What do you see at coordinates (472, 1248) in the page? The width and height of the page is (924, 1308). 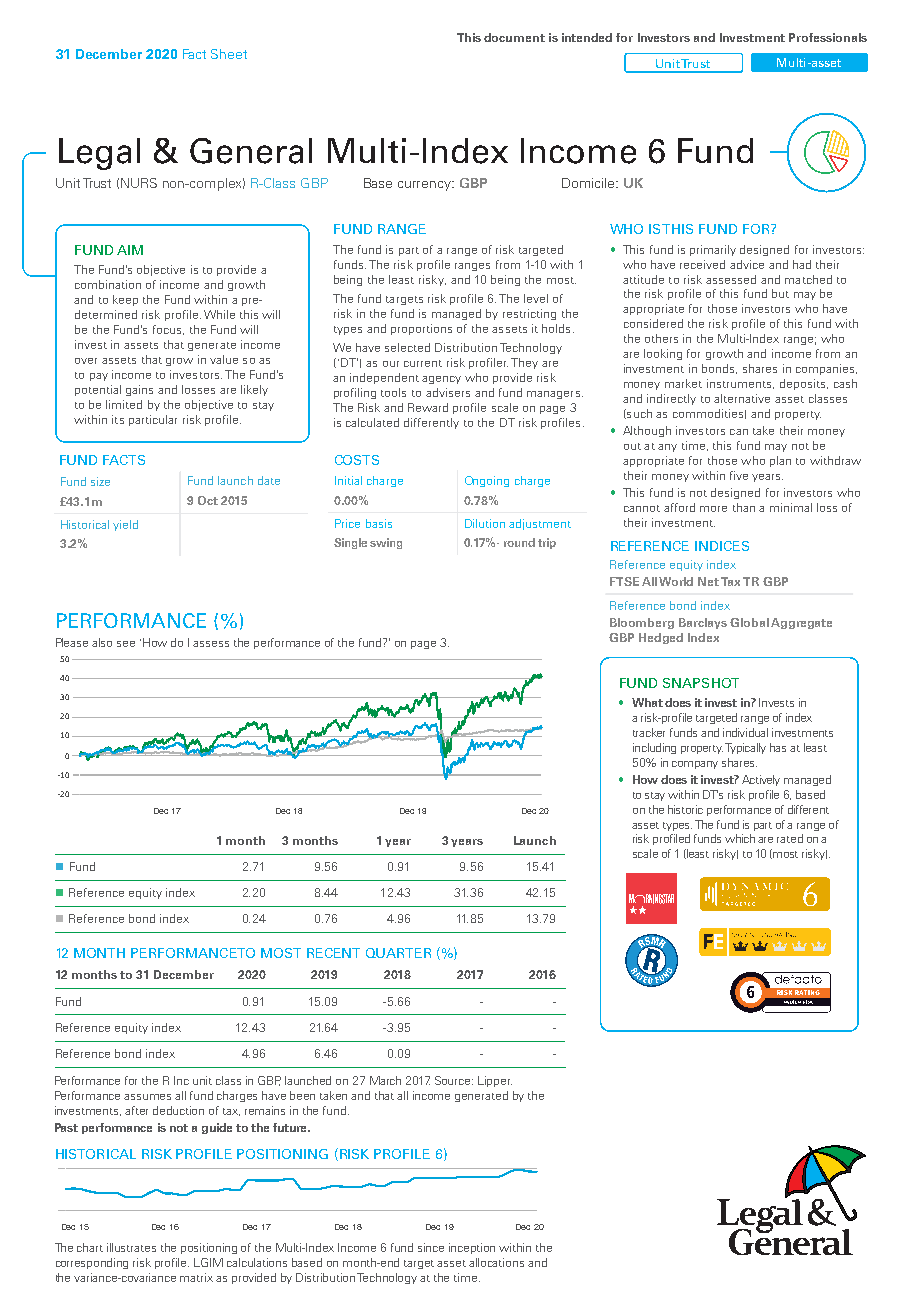 I see `inception` at bounding box center [472, 1248].
